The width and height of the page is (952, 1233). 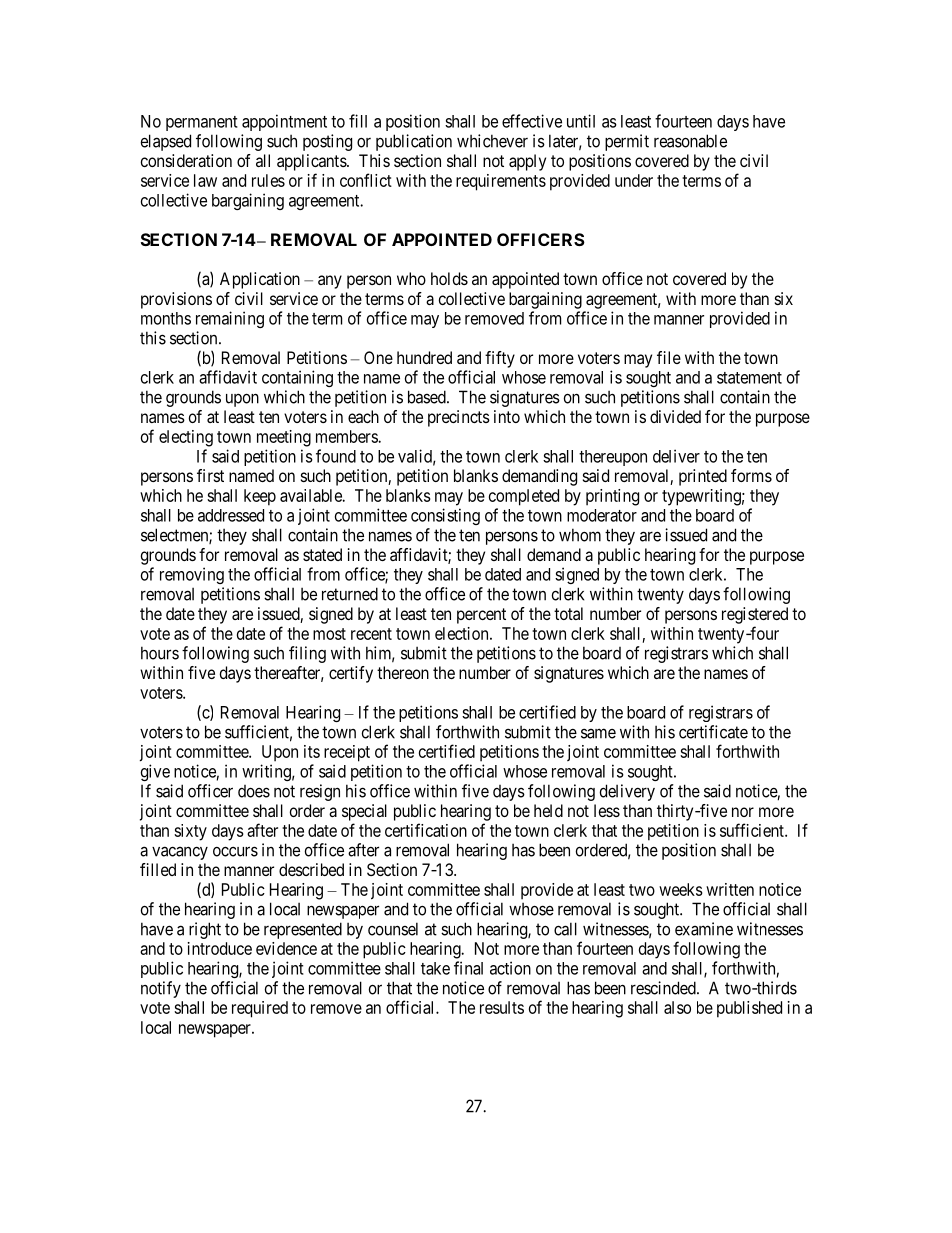 What do you see at coordinates (424, 357) in the page?
I see `hundred` at bounding box center [424, 357].
